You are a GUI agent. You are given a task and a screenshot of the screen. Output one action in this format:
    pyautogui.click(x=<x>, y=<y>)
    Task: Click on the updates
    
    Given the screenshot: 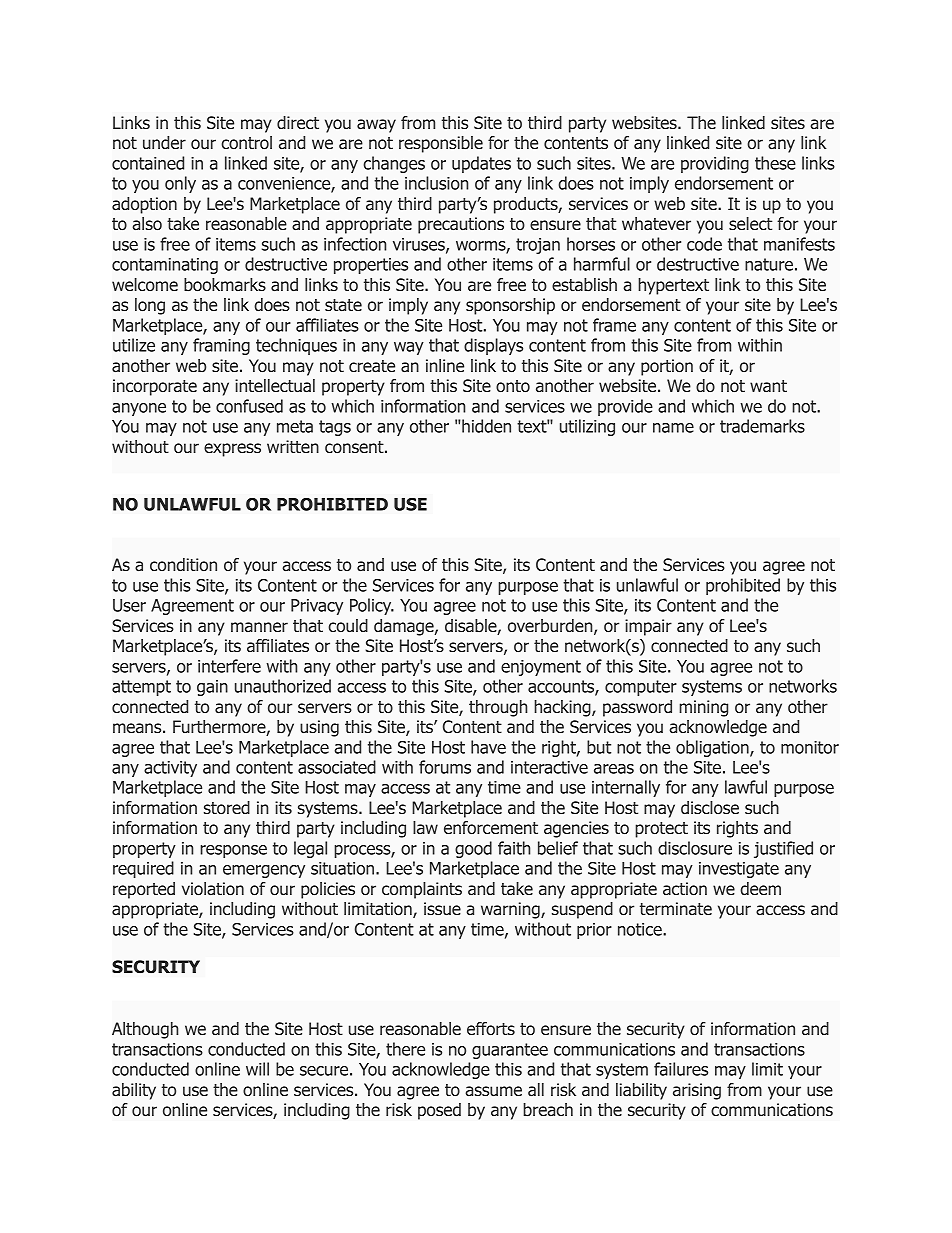 What is the action you would take?
    pyautogui.click(x=481, y=164)
